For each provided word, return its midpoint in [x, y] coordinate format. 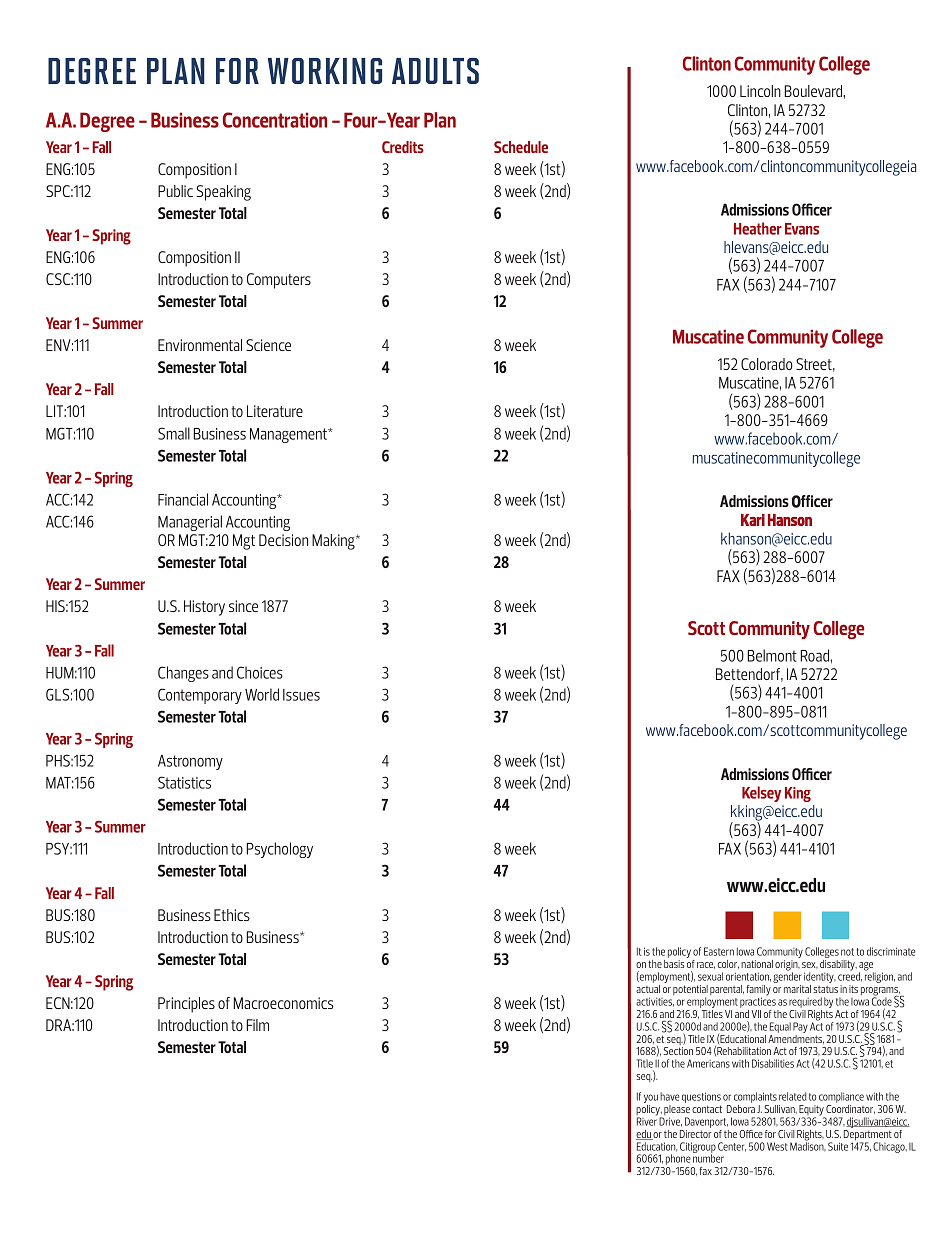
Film [257, 1025]
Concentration [275, 120]
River [647, 1120]
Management [289, 435]
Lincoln [760, 91]
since [243, 606]
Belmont [772, 655]
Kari [753, 520]
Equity [812, 1111]
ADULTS [435, 71]
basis [674, 964]
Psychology [279, 850]
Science [268, 345]
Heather [758, 228]
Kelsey [761, 794]
